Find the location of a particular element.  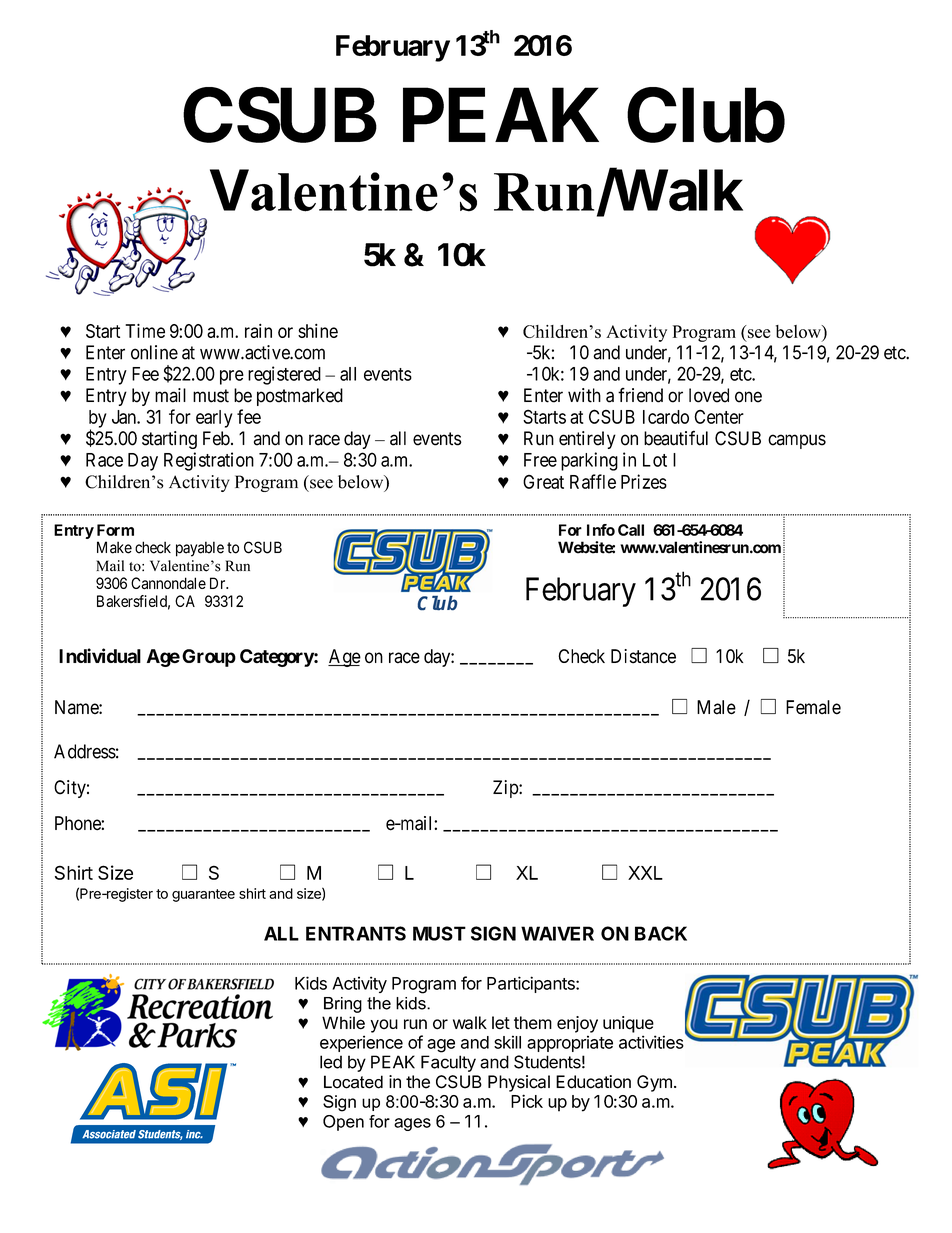

loved is located at coordinates (709, 395).
